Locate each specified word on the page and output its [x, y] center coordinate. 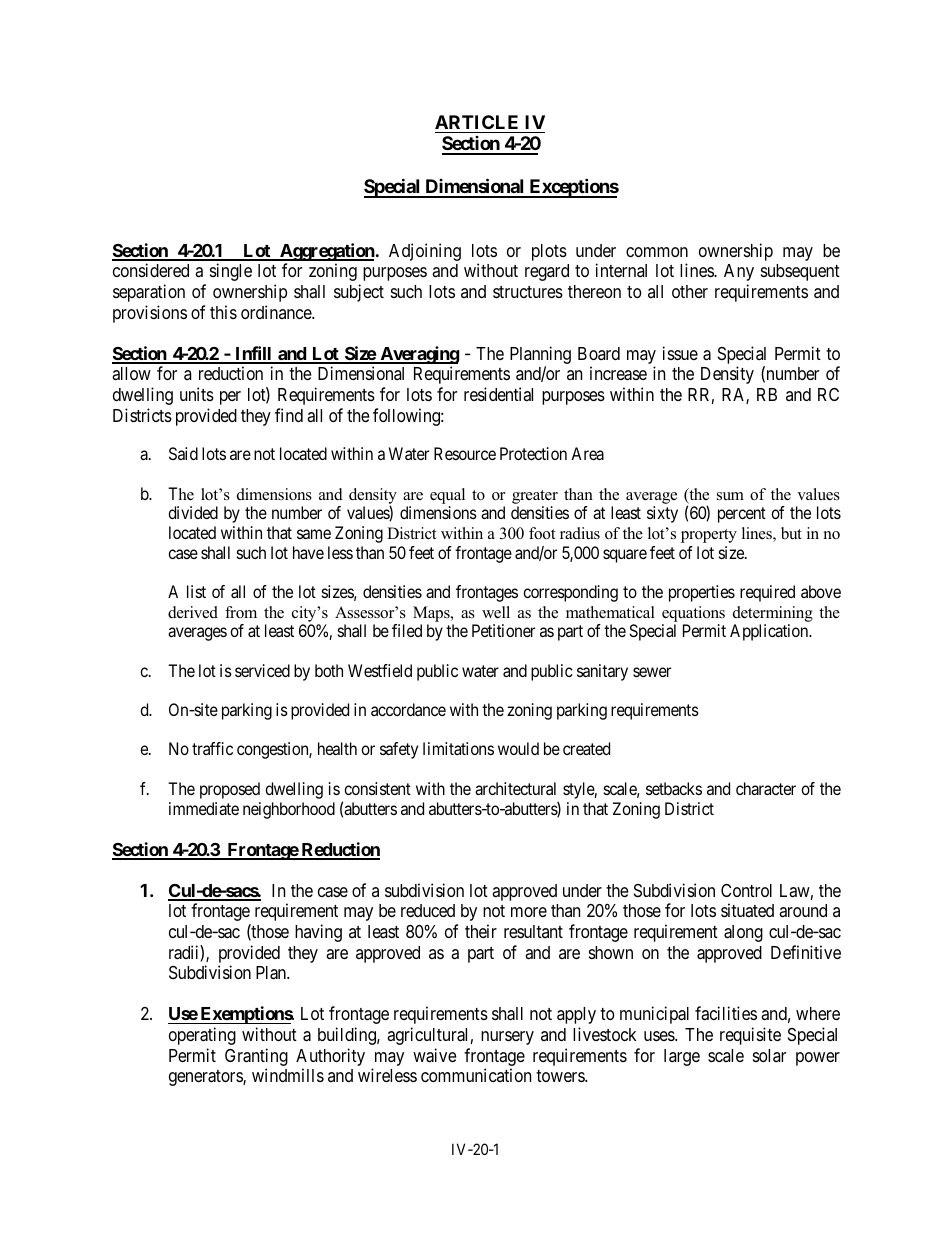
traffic [212, 748]
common [657, 252]
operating [202, 1036]
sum [730, 496]
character [766, 788]
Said [183, 453]
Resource [465, 453]
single [231, 272]
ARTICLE [476, 122]
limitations [458, 748]
